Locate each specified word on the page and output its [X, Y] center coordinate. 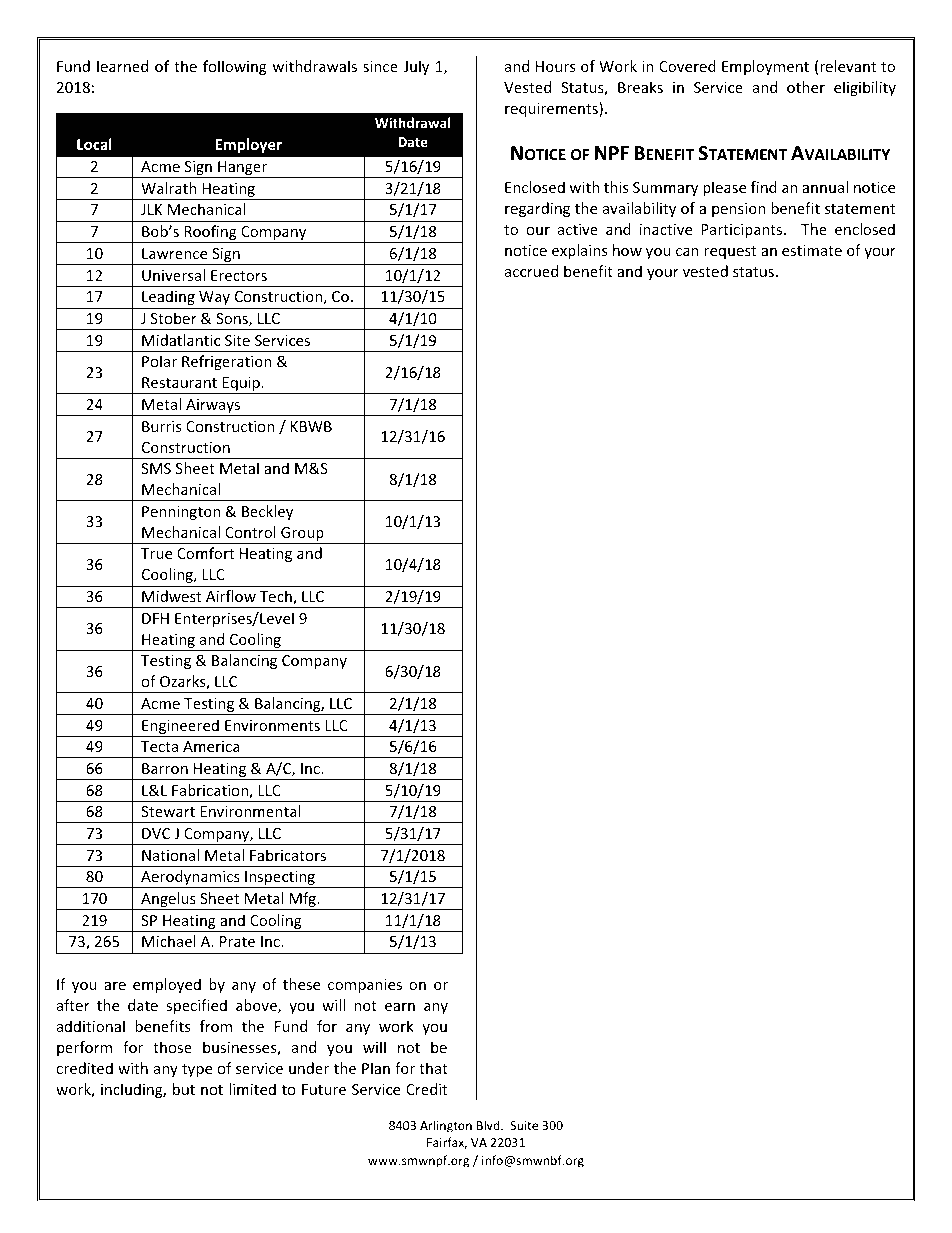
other [806, 87]
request [730, 252]
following [235, 67]
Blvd [489, 1125]
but [184, 1089]
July [416, 67]
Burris [162, 426]
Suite [524, 1125]
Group [302, 535]
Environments [272, 725]
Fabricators [288, 855]
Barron [165, 768]
